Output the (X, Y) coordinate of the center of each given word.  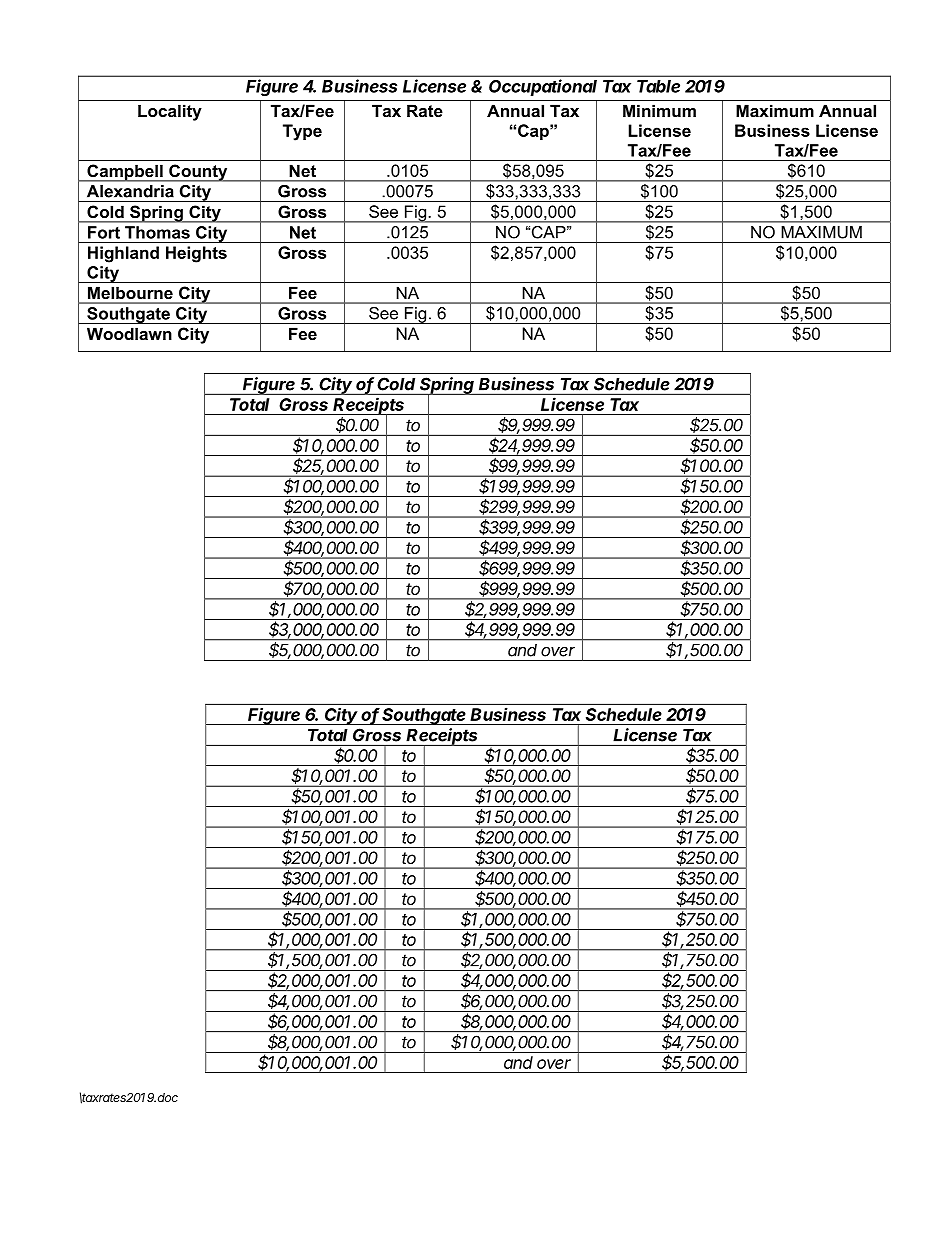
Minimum (659, 110)
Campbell (125, 173)
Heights (196, 254)
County (198, 173)
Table (658, 86)
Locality (170, 112)
